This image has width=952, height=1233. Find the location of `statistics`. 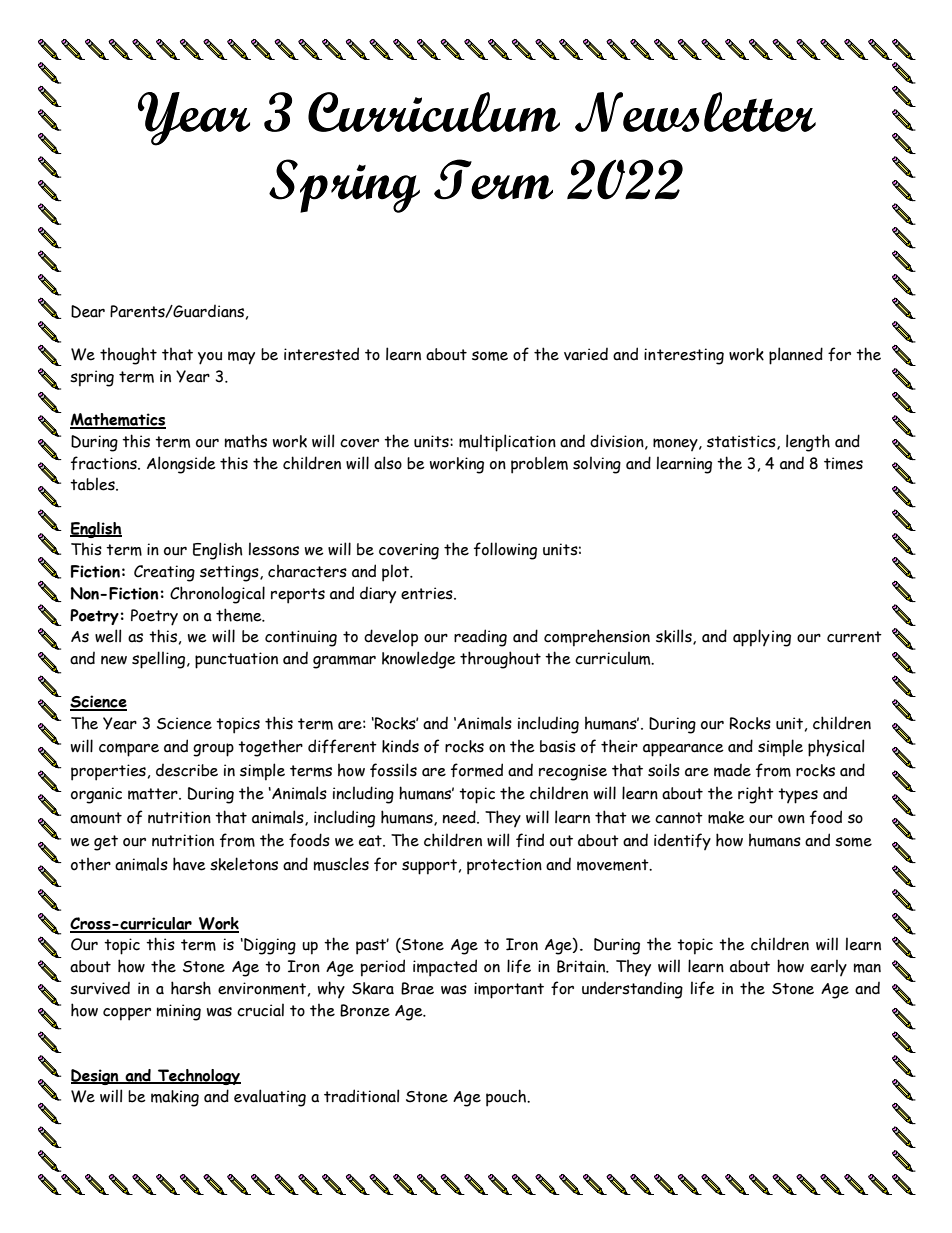

statistics is located at coordinates (742, 442).
